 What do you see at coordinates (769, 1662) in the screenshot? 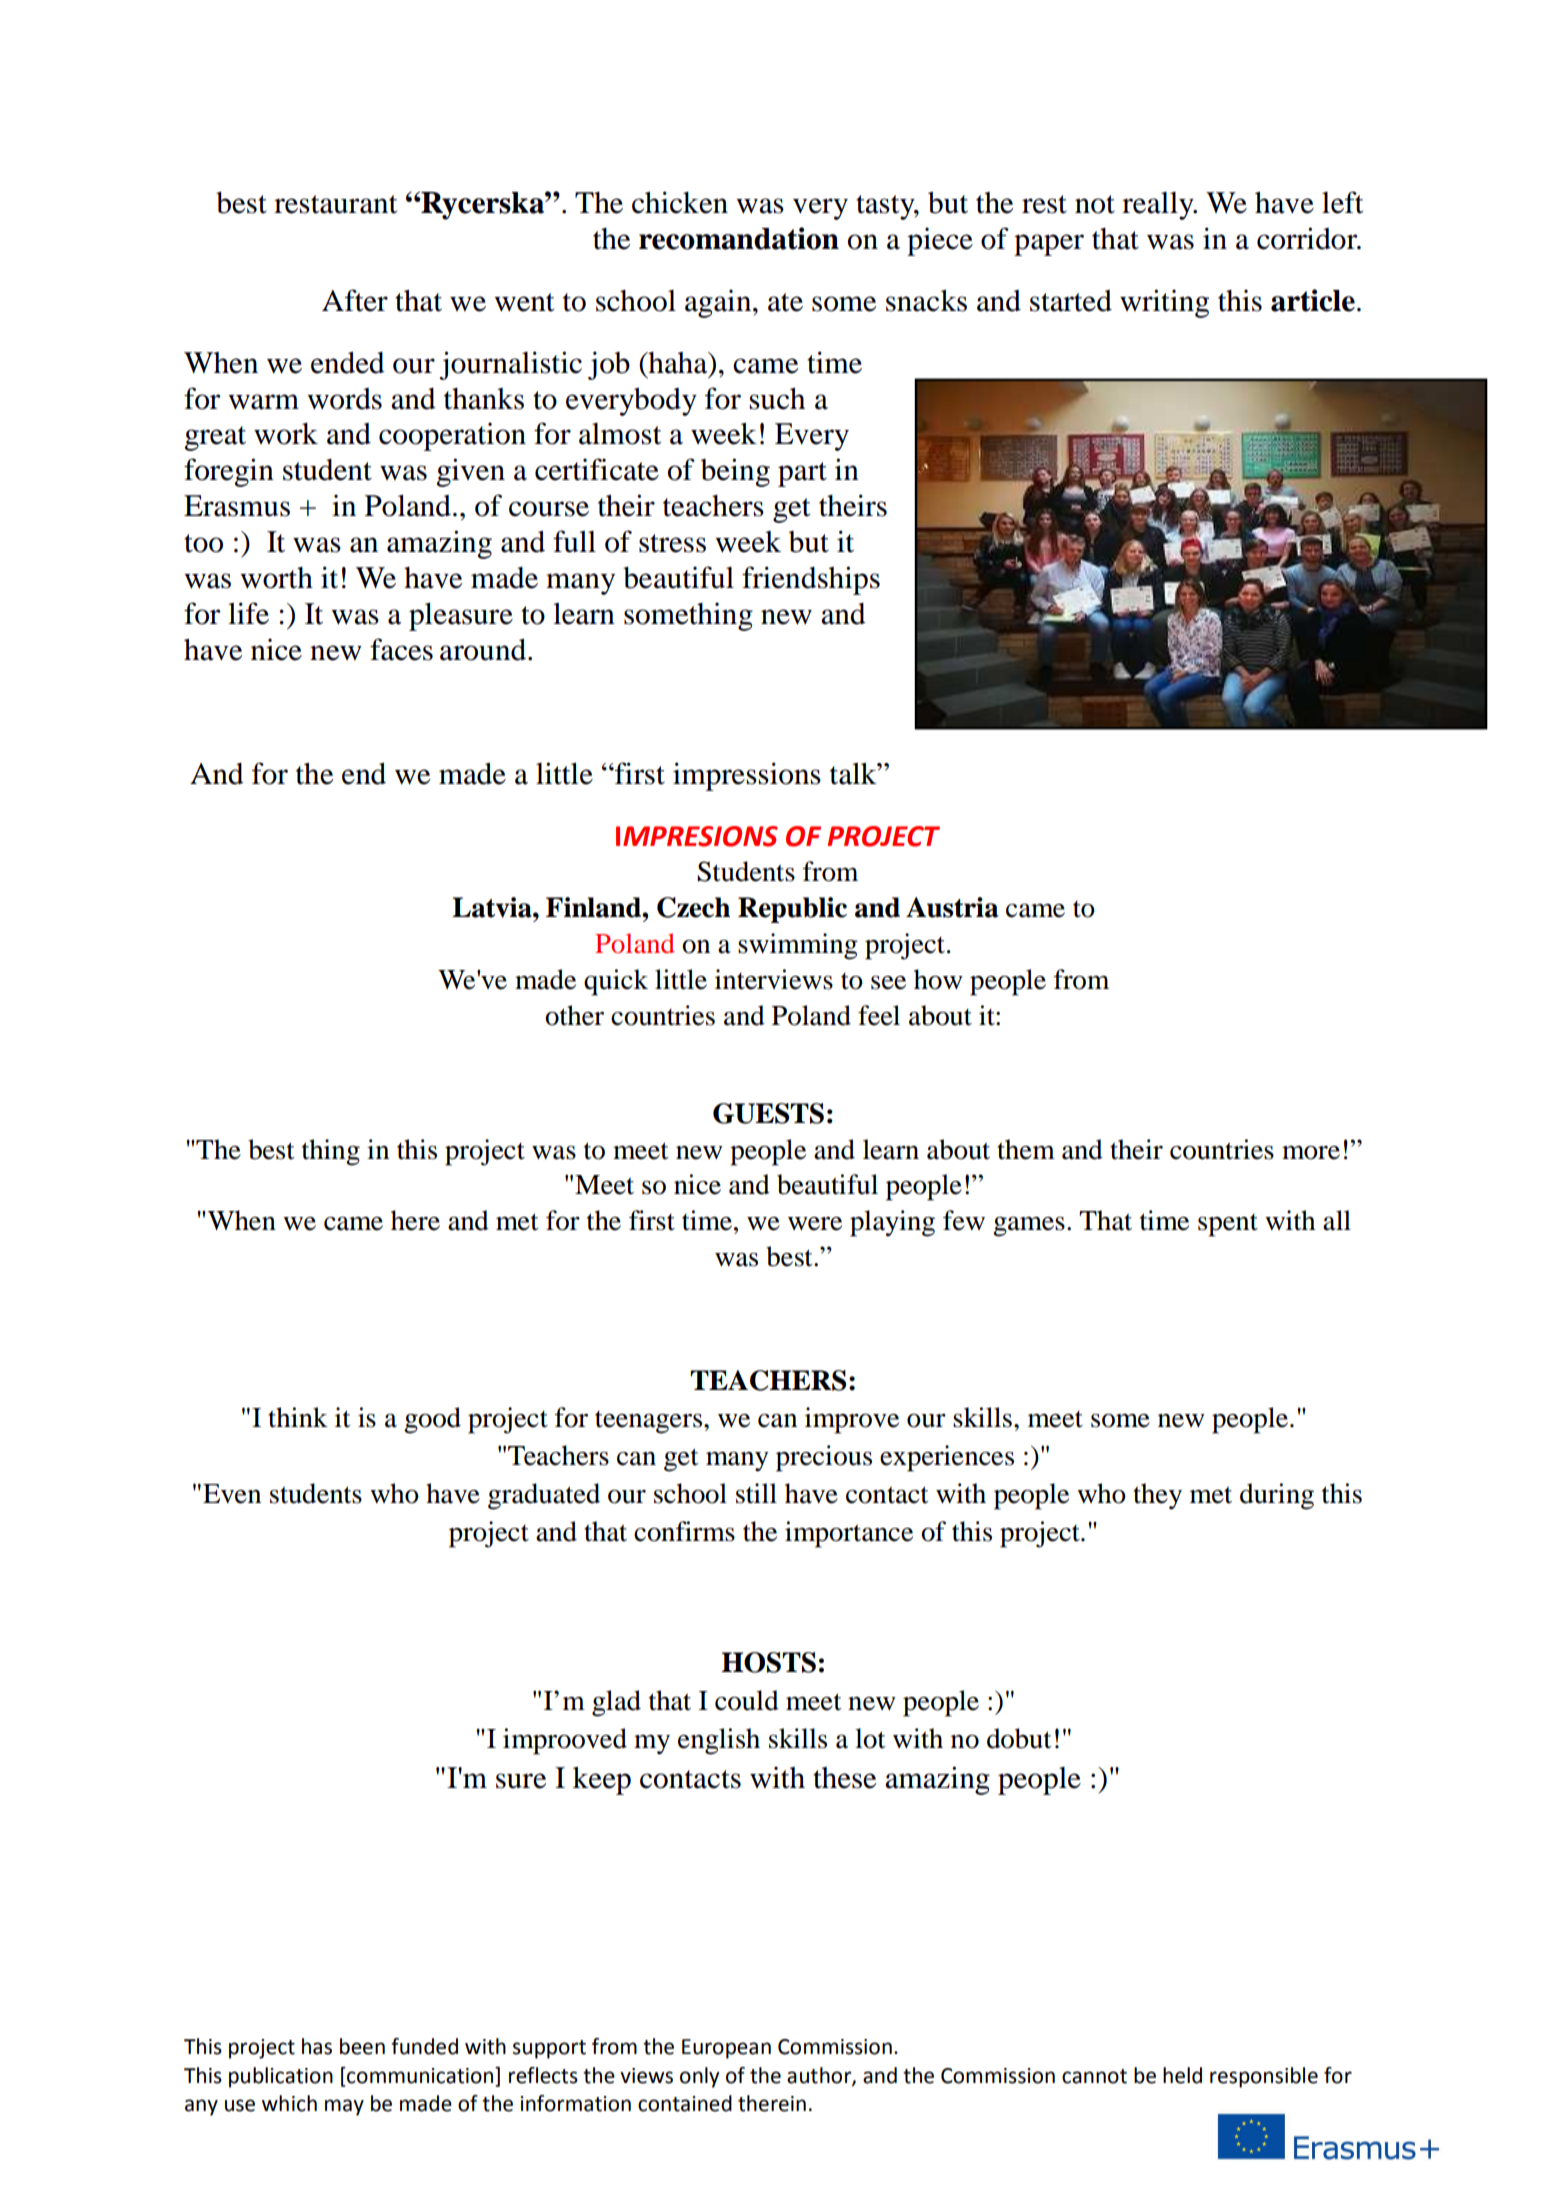
I see `HOSTS` at bounding box center [769, 1662].
